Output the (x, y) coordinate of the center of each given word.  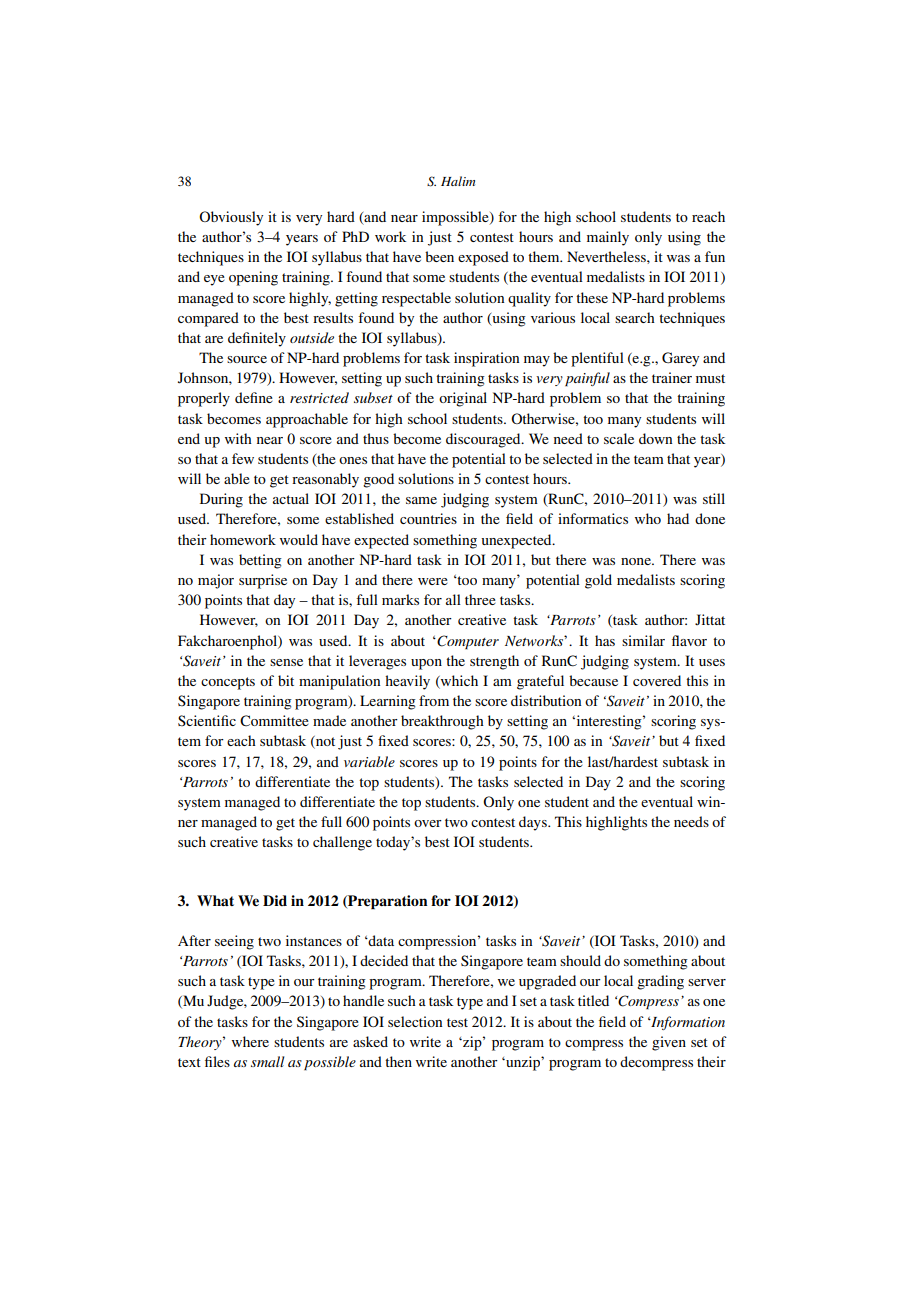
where (250, 1041)
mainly (608, 238)
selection (415, 1021)
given (669, 1043)
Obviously (231, 218)
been (439, 256)
